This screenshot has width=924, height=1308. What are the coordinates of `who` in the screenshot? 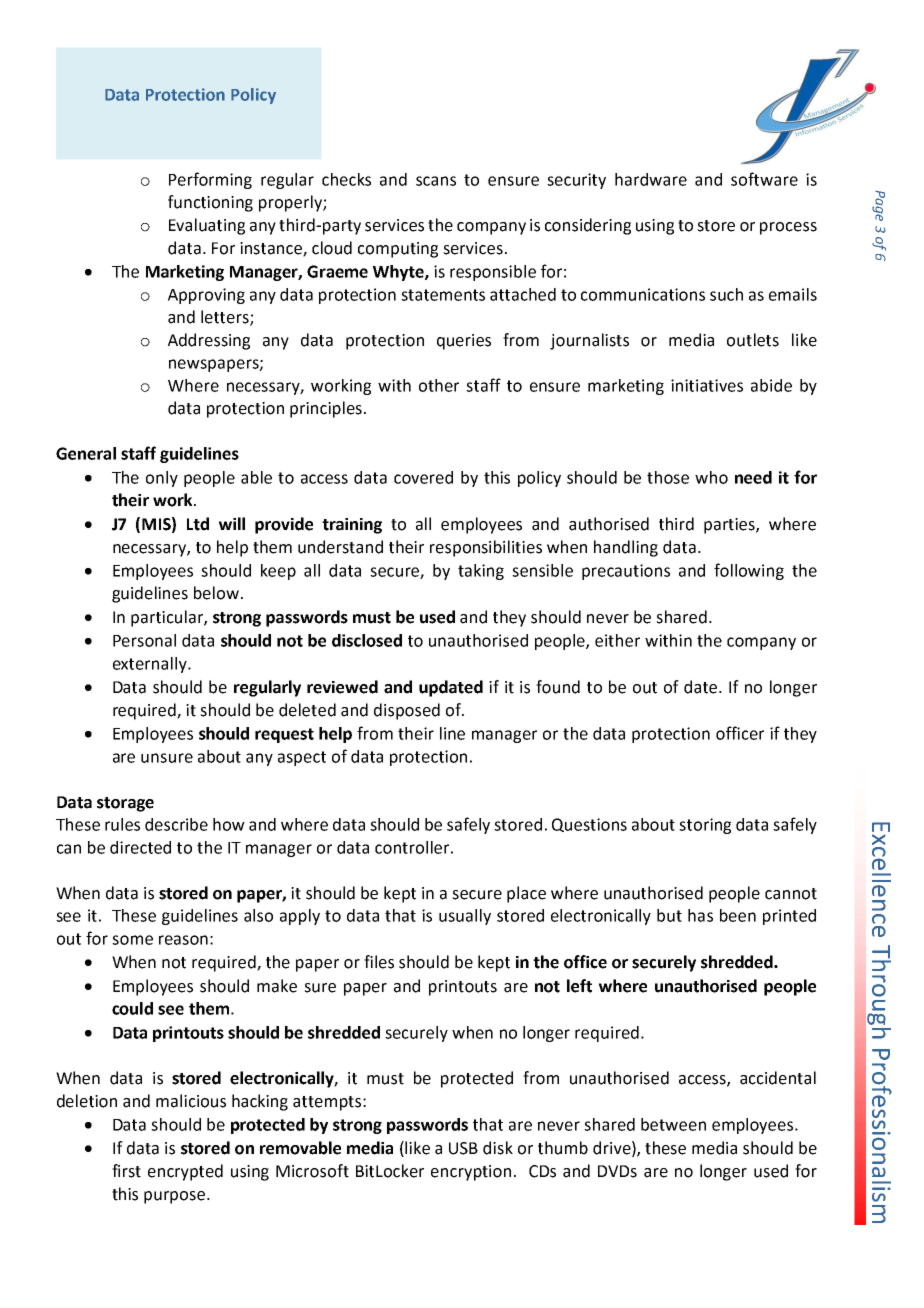 It's located at (711, 477).
